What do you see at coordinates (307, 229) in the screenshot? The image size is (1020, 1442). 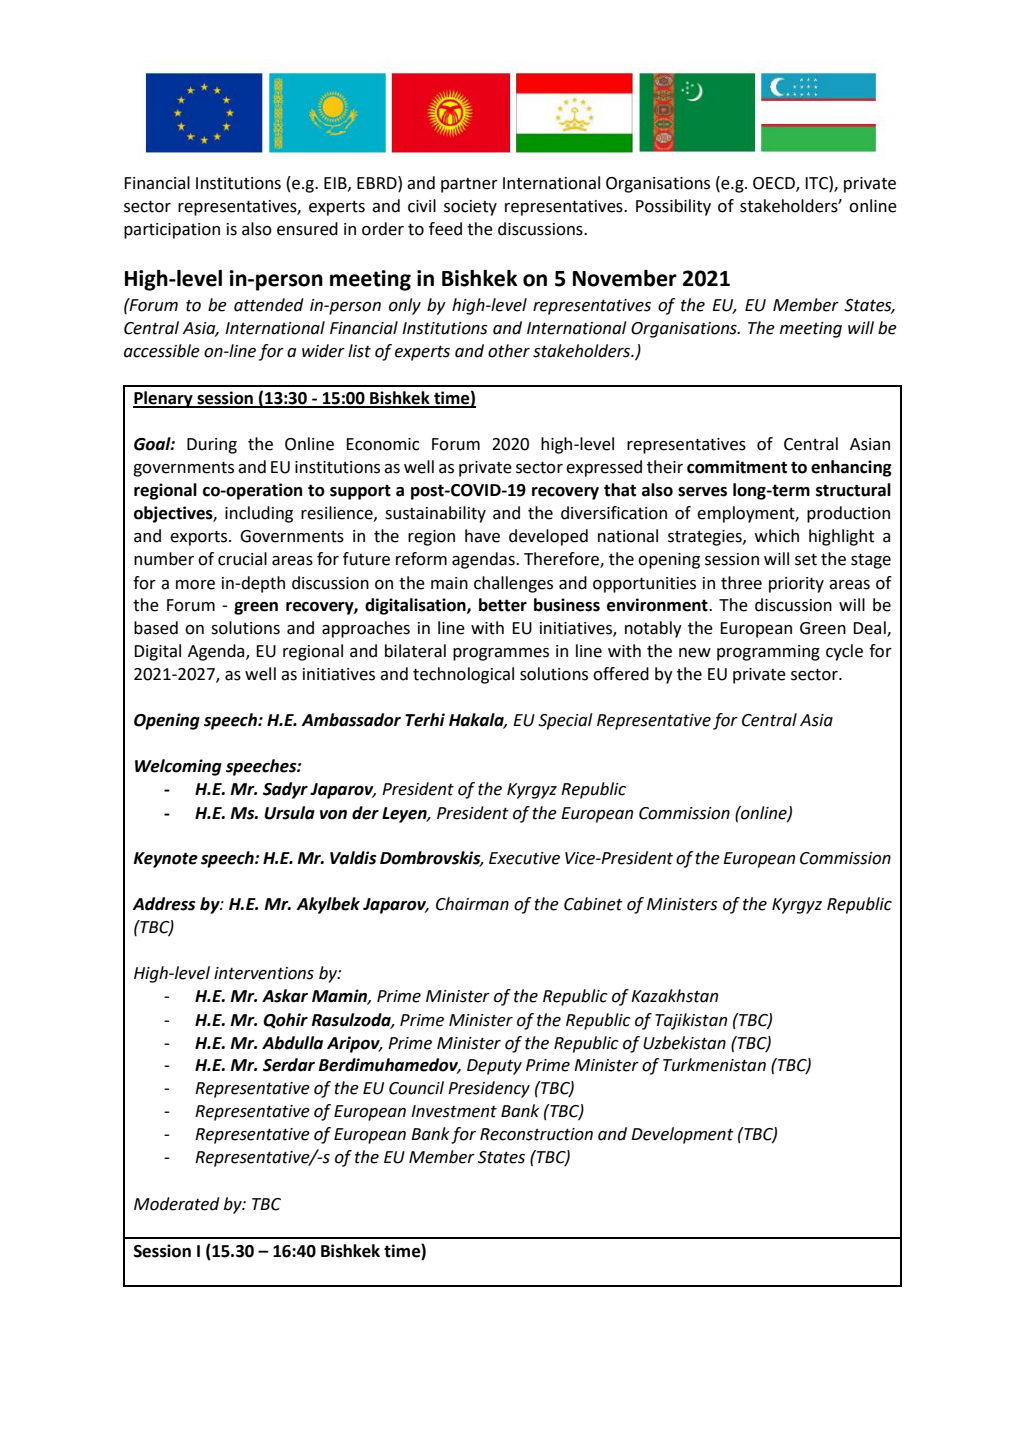 I see `ensured` at bounding box center [307, 229].
